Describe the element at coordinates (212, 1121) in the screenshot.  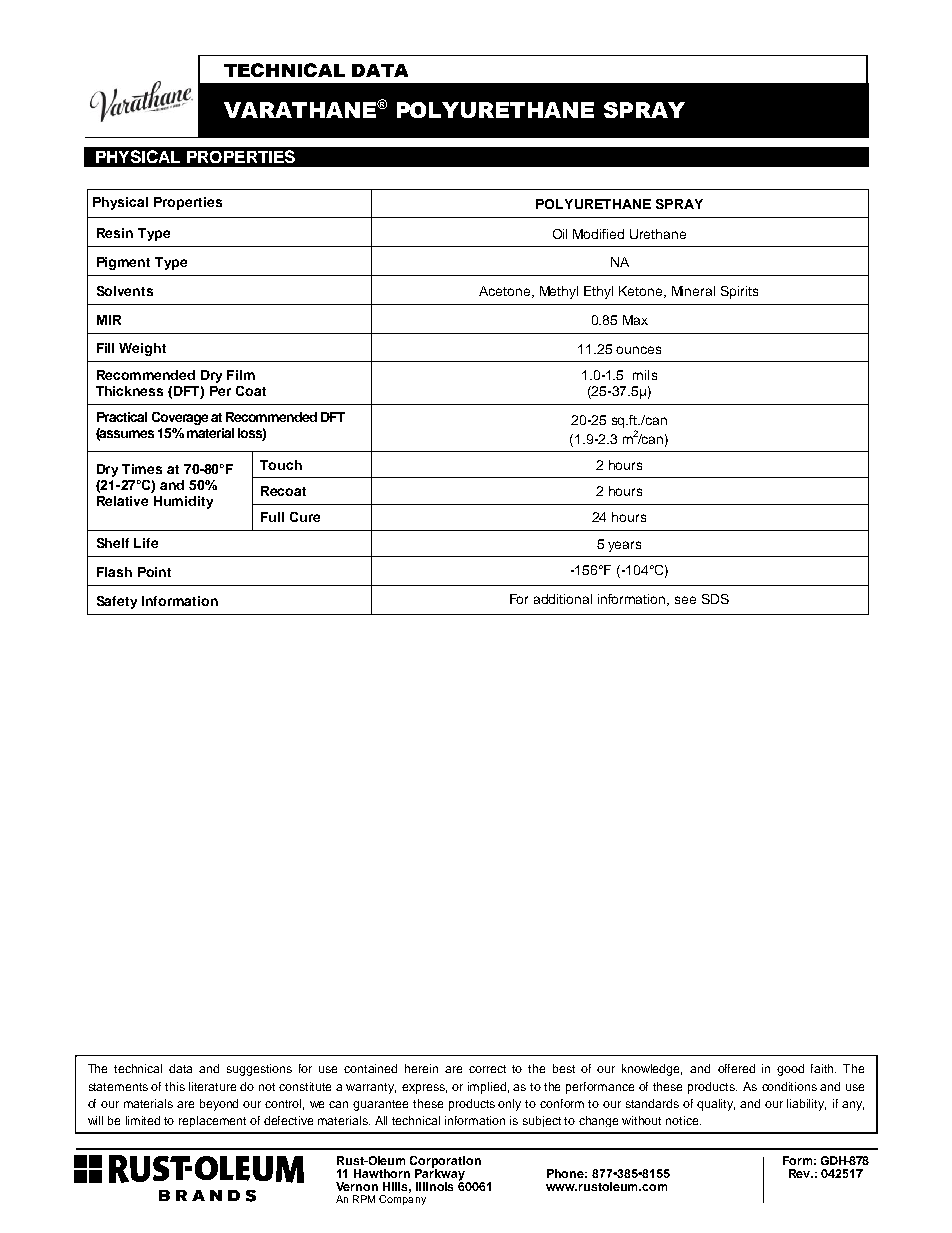
I see `replacement` at that location.
